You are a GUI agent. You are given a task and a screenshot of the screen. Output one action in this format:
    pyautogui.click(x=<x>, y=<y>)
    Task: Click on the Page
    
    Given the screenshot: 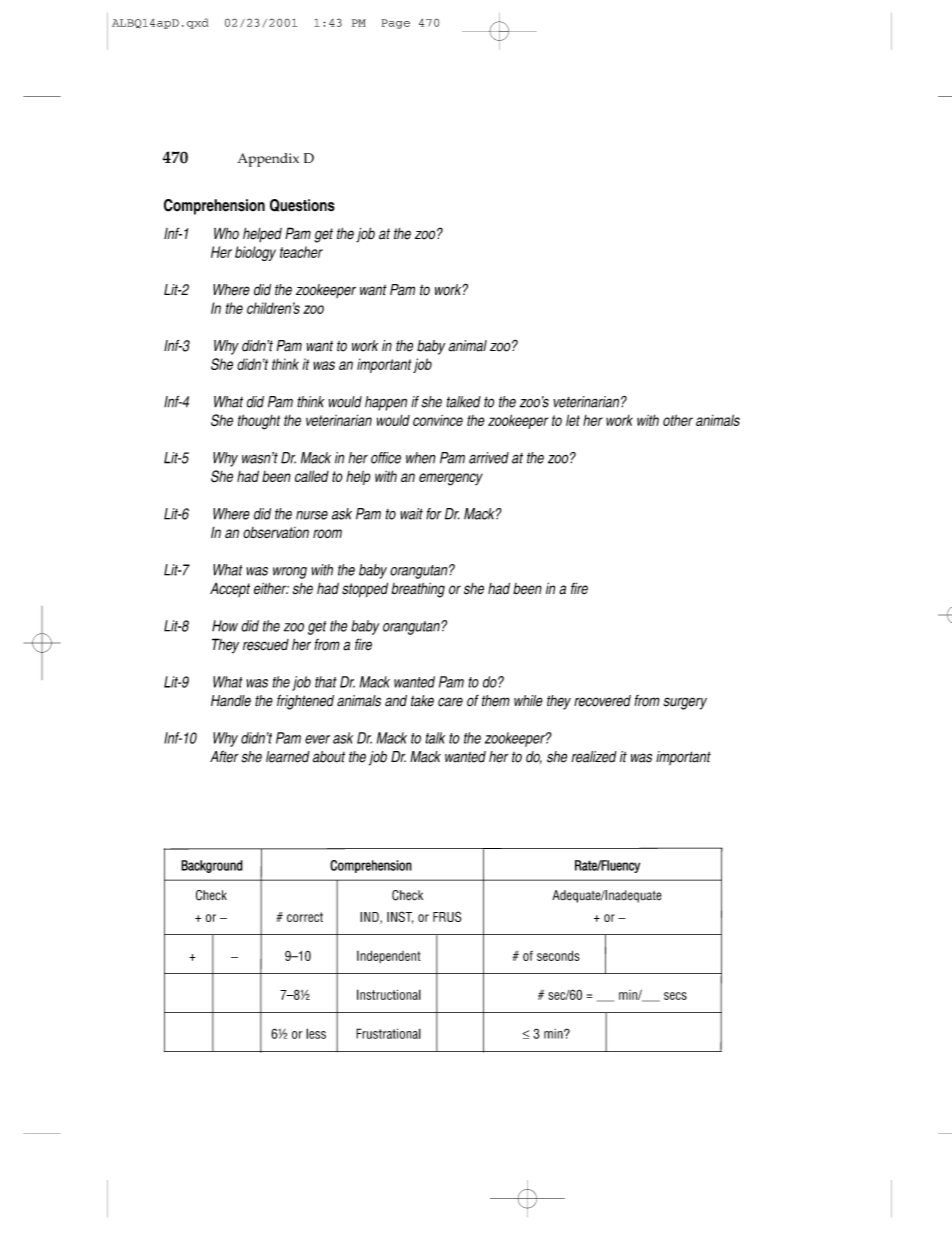 What is the action you would take?
    pyautogui.click(x=395, y=24)
